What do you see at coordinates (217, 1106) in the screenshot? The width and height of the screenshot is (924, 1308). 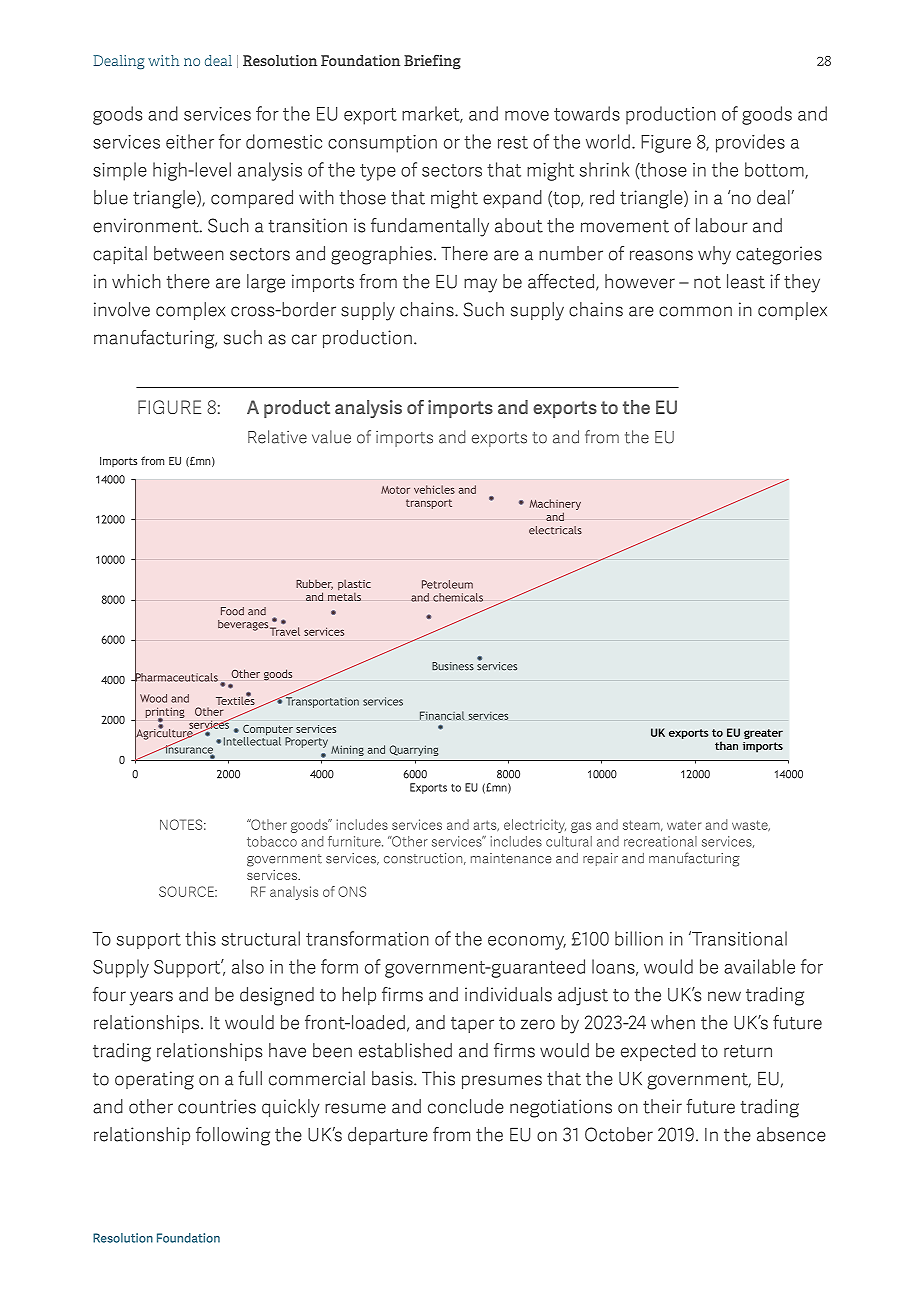 I see `countries` at bounding box center [217, 1106].
